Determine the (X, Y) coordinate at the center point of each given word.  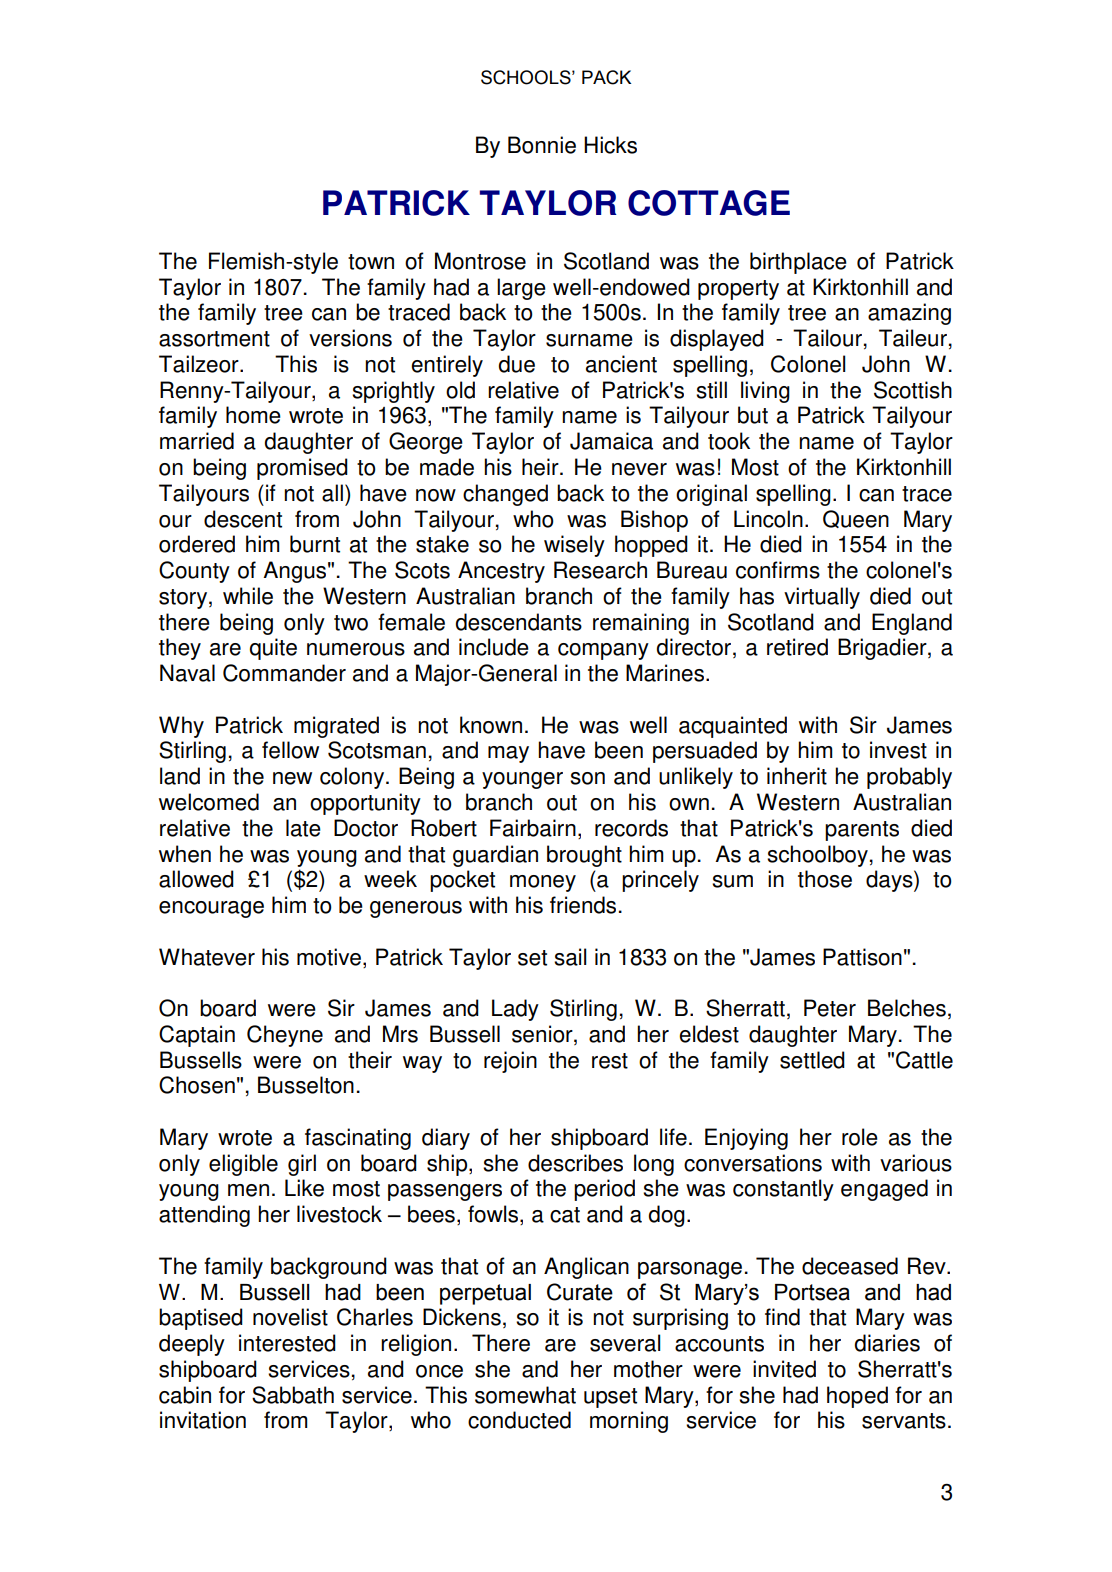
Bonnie (542, 145)
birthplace (798, 263)
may (508, 754)
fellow (290, 750)
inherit (797, 776)
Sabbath (293, 1395)
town (371, 262)
